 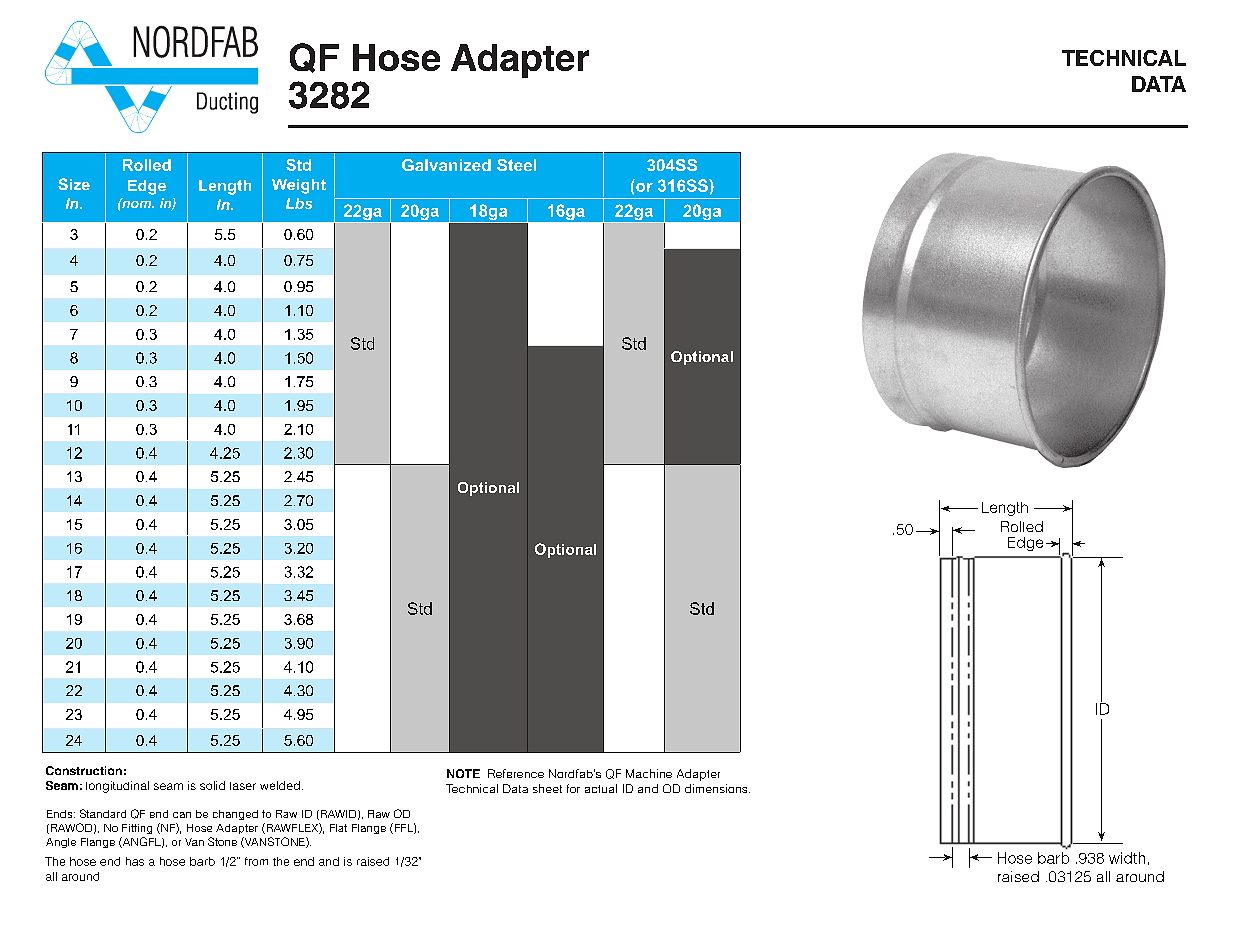 What do you see at coordinates (74, 184) in the page?
I see `Size` at bounding box center [74, 184].
